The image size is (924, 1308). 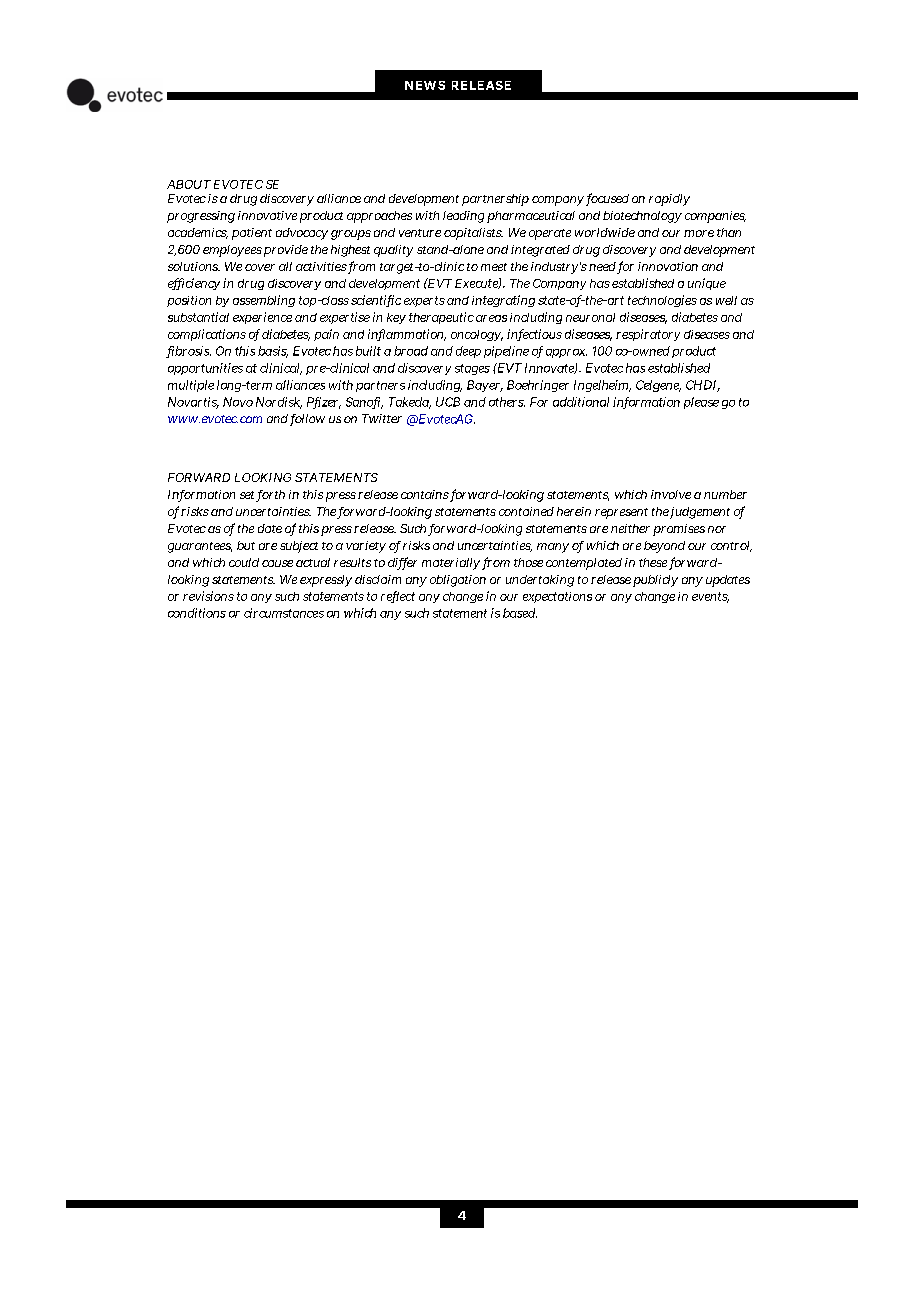 What do you see at coordinates (425, 85) in the screenshot?
I see `NEWS` at bounding box center [425, 85].
